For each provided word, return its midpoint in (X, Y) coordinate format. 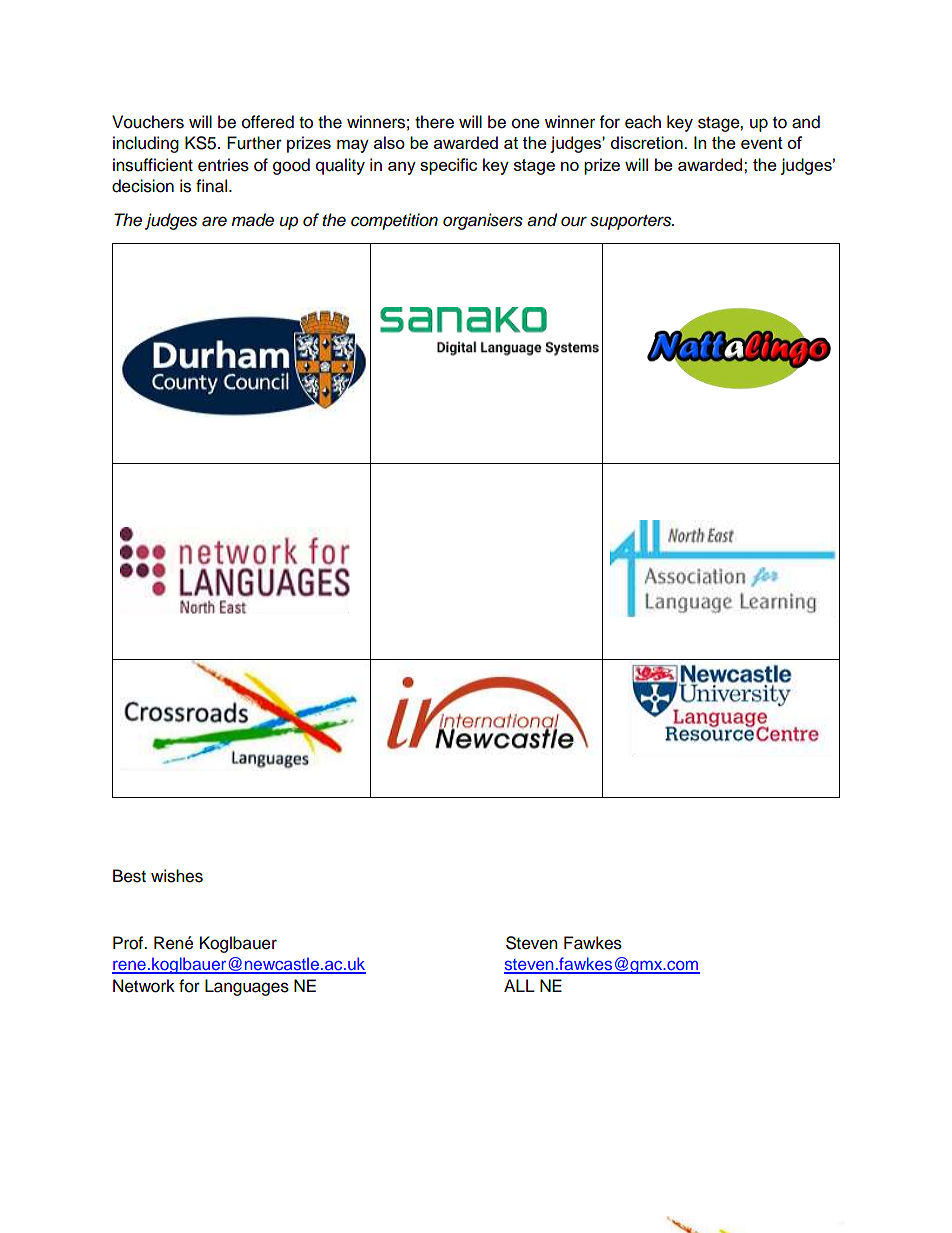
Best (129, 876)
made (252, 220)
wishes (177, 876)
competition (394, 221)
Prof (129, 943)
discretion (648, 142)
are (214, 221)
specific (448, 166)
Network (144, 986)
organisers (483, 221)
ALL (519, 985)
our (574, 221)
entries (223, 165)
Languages (247, 987)
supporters (632, 222)
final (211, 186)
